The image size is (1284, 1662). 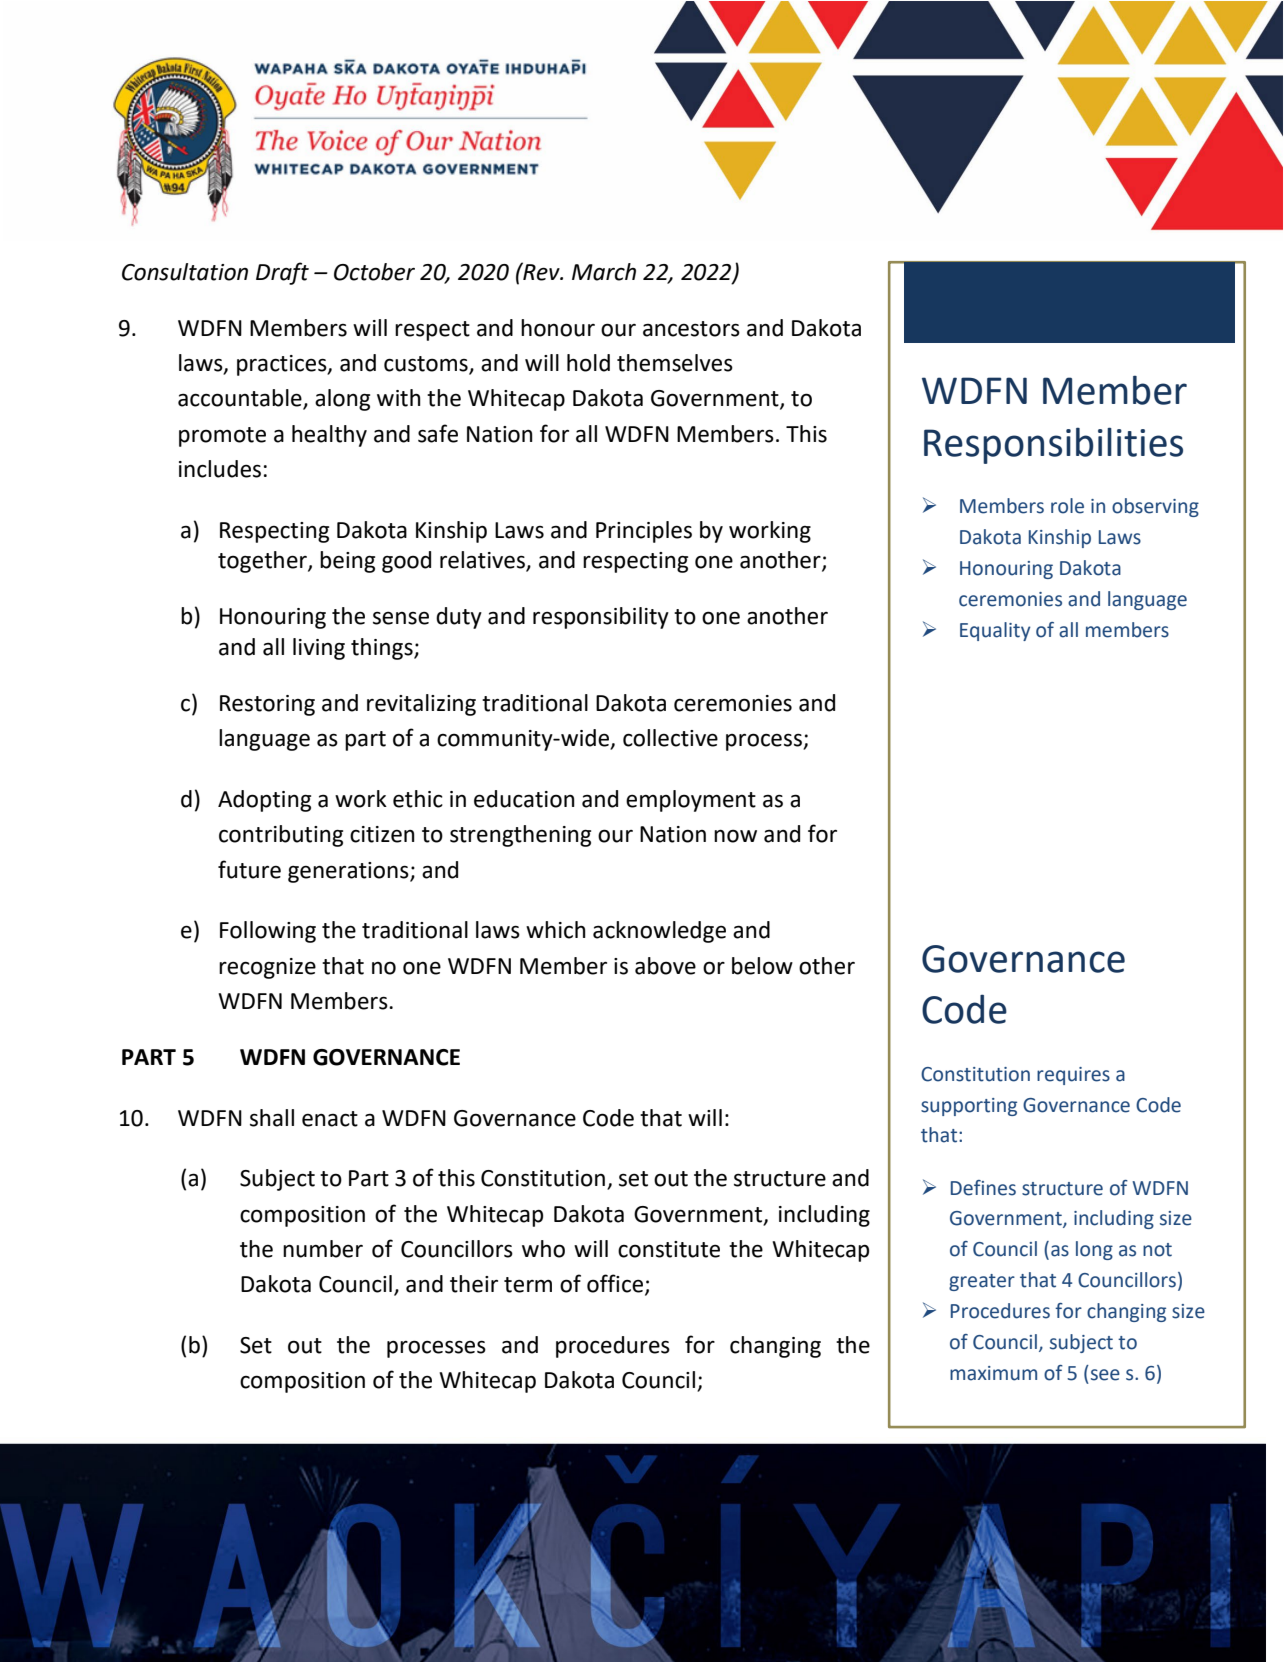 What do you see at coordinates (665, 966) in the screenshot?
I see `above` at bounding box center [665, 966].
